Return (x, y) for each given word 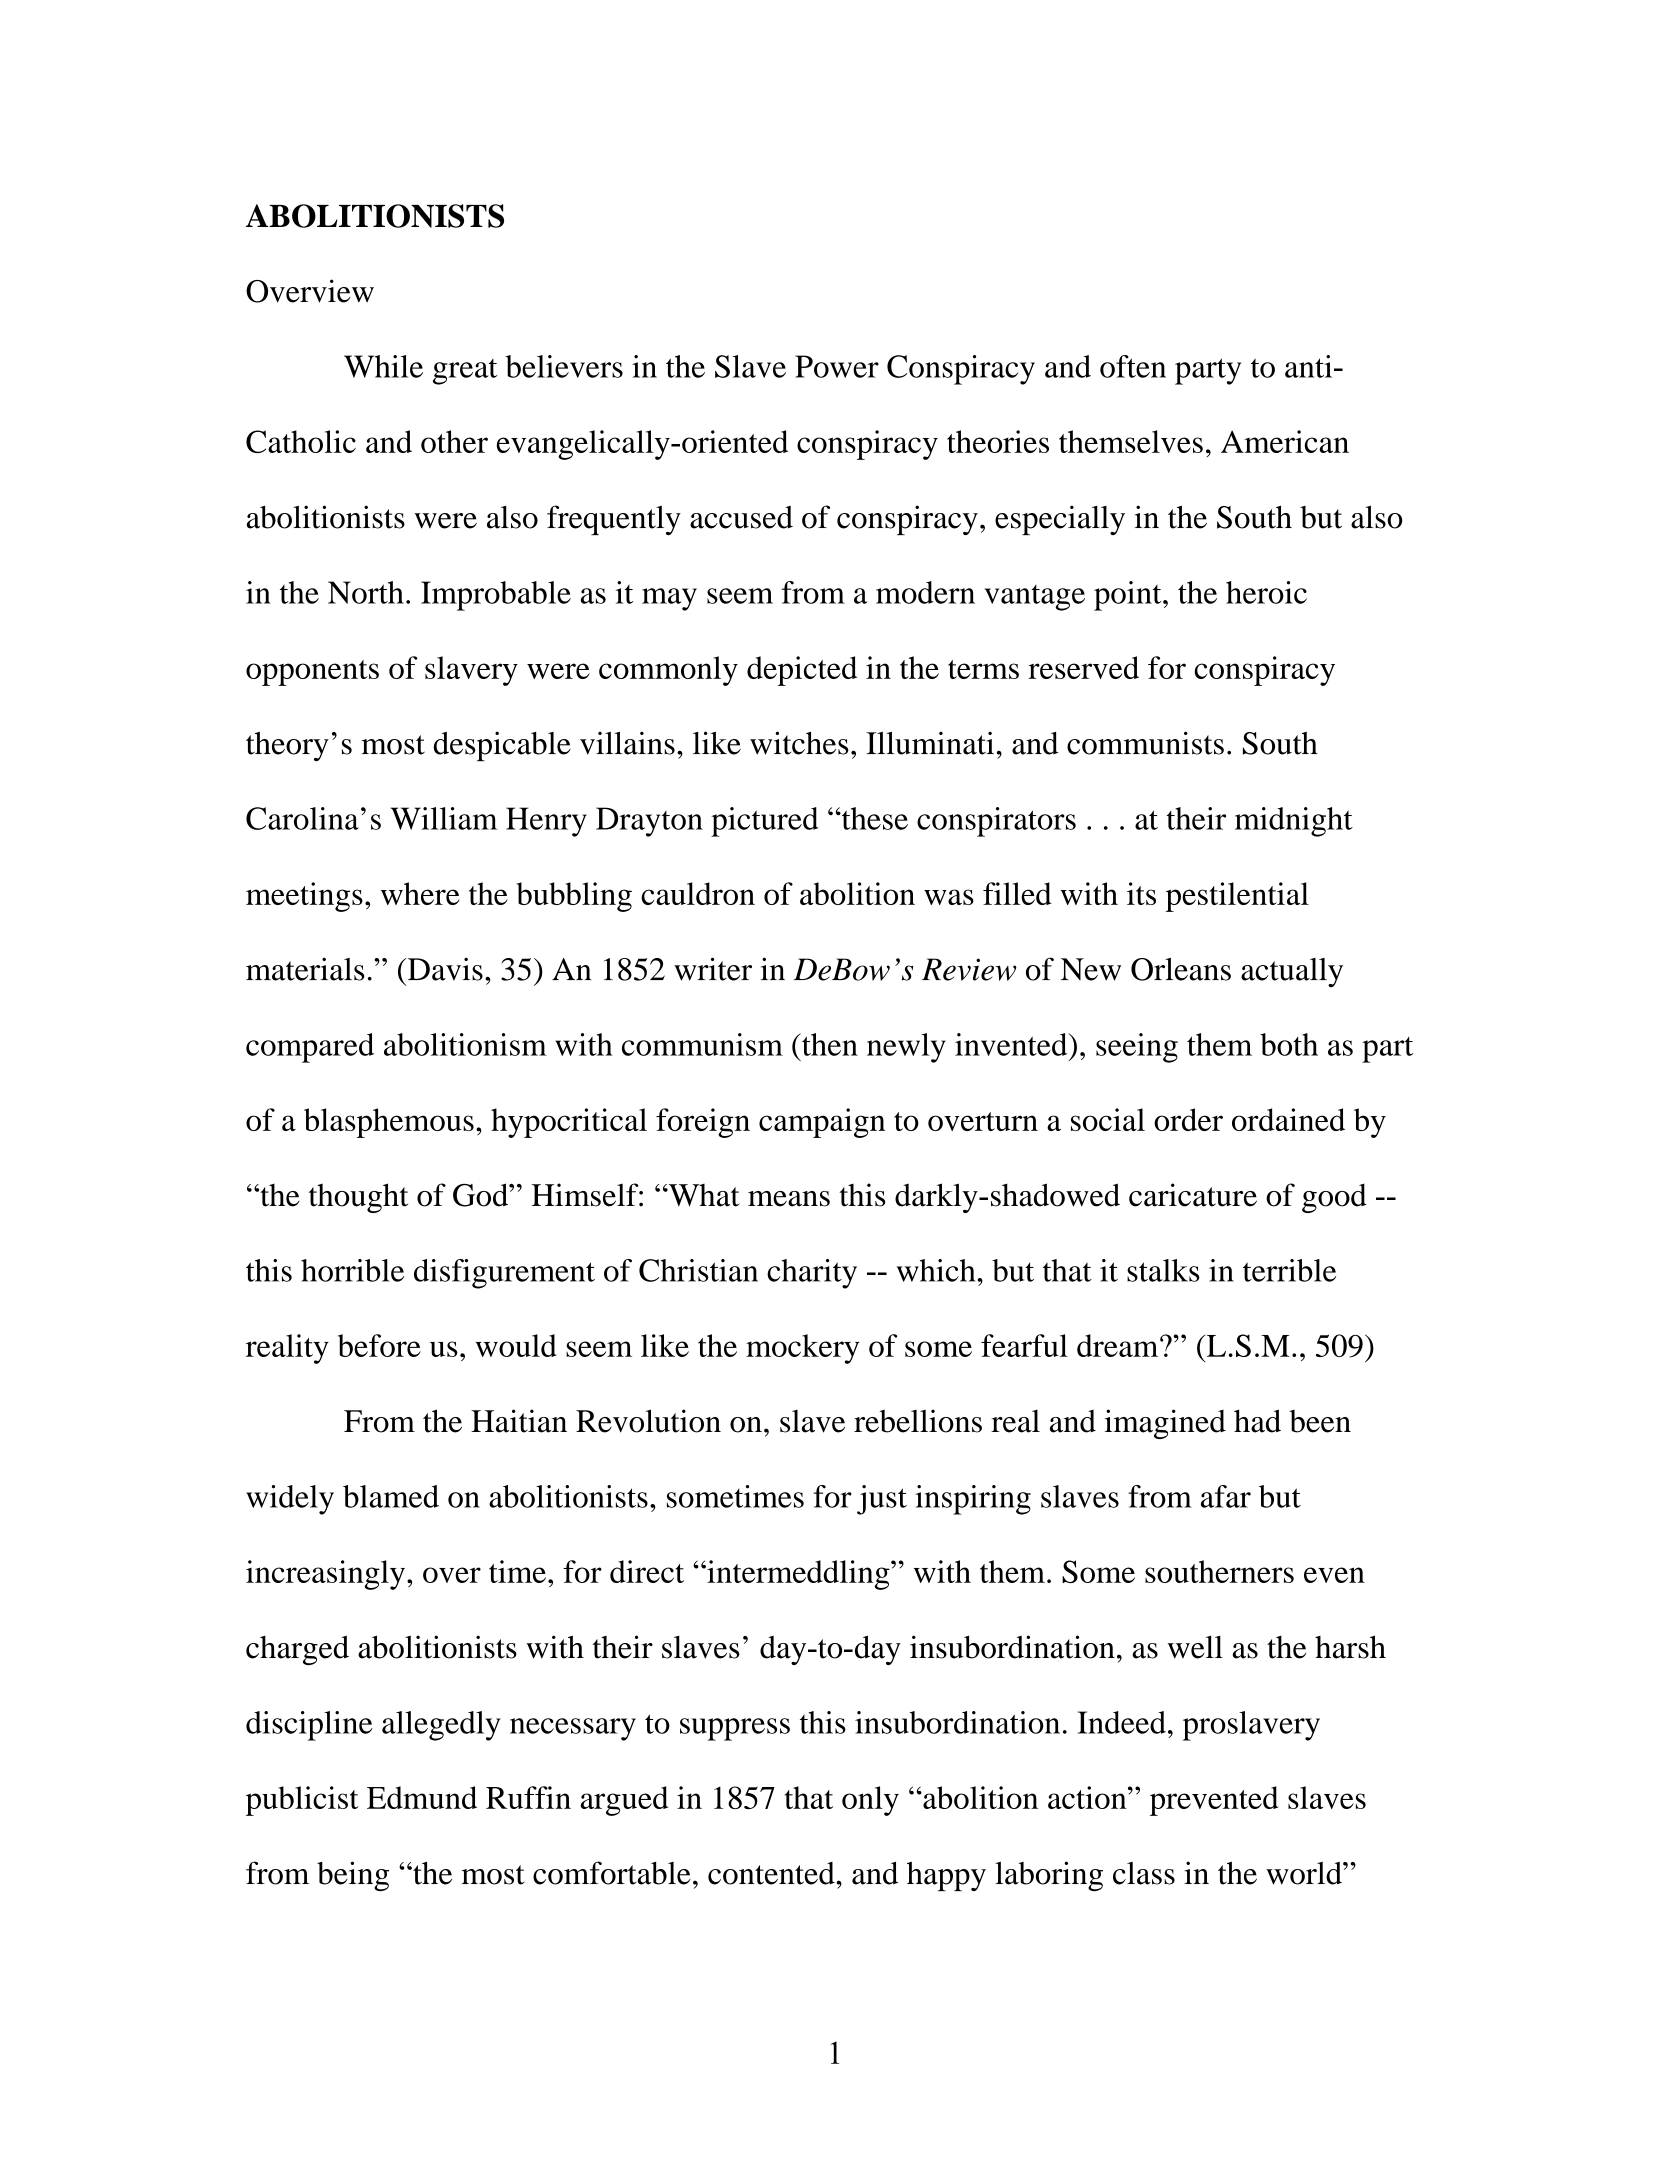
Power (837, 366)
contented (772, 1873)
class (1144, 1873)
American (1285, 441)
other (454, 441)
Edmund (422, 1797)
